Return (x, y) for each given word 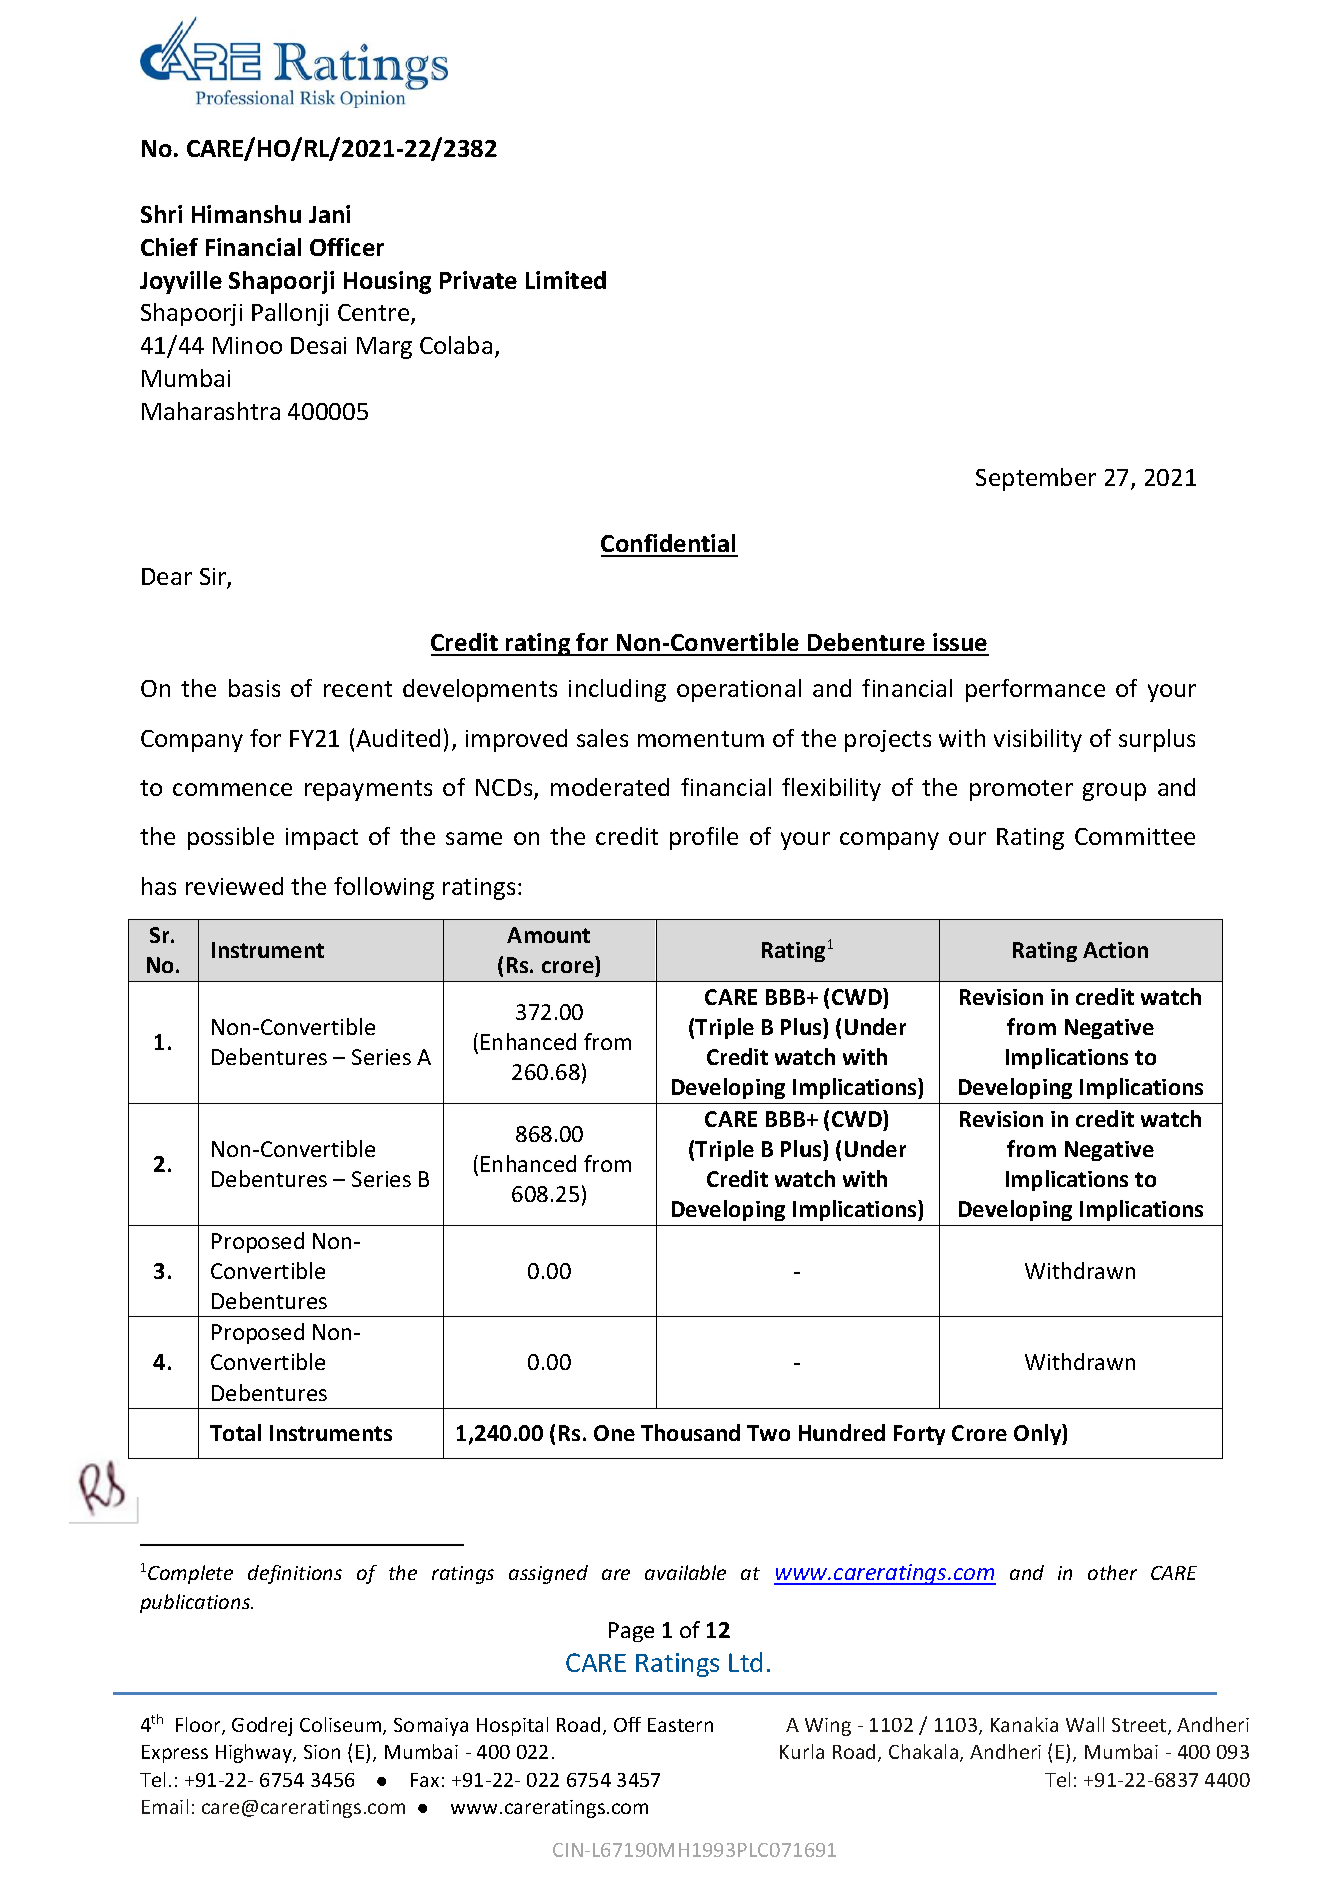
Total (235, 1432)
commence (232, 789)
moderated (610, 787)
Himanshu (246, 214)
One (614, 1433)
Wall (1085, 1724)
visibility (1038, 740)
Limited (566, 280)
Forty (919, 1435)
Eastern (680, 1725)
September (1036, 479)
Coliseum (342, 1726)
